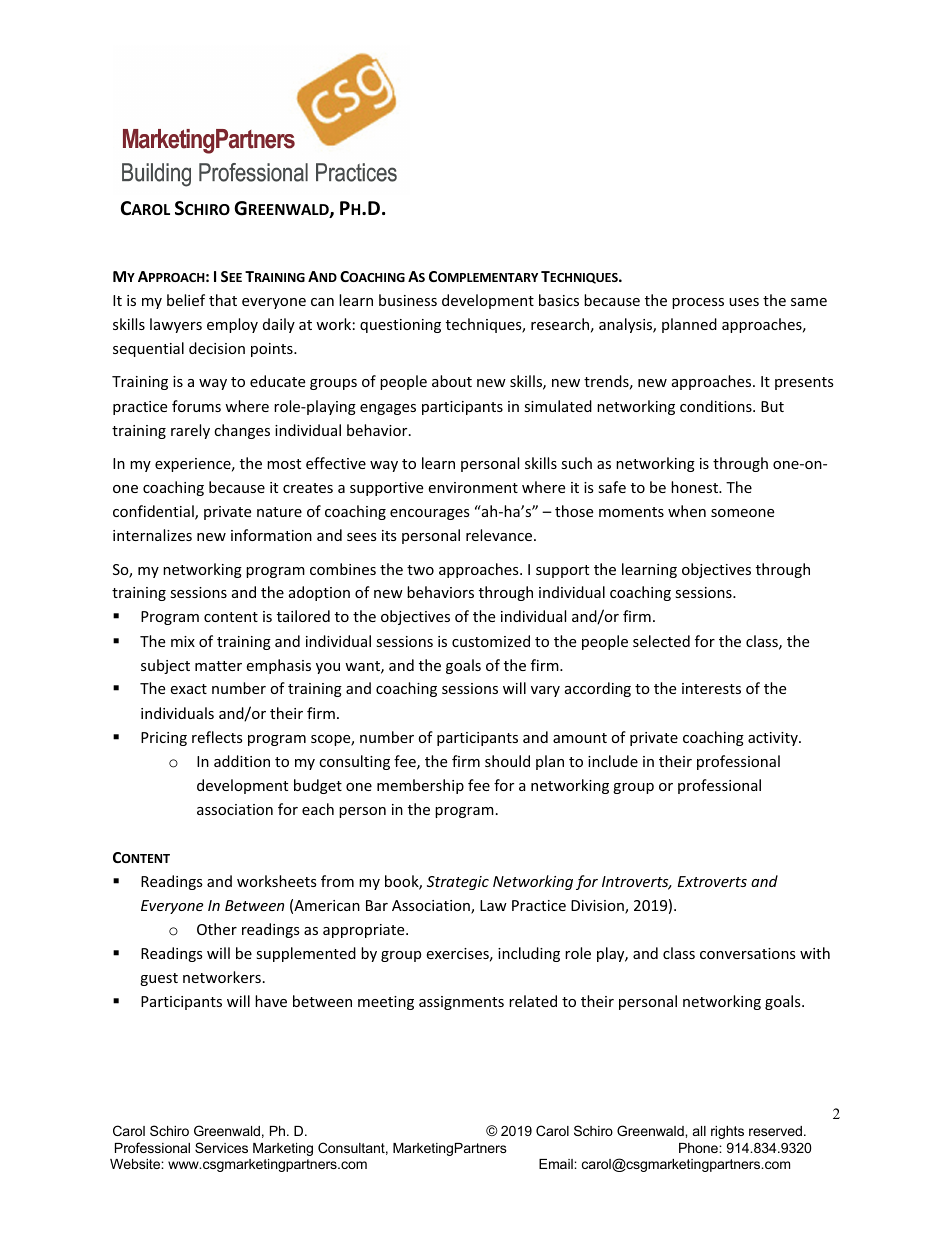 This document has width=952, height=1233. What do you see at coordinates (221, 1147) in the document?
I see `Services` at bounding box center [221, 1147].
